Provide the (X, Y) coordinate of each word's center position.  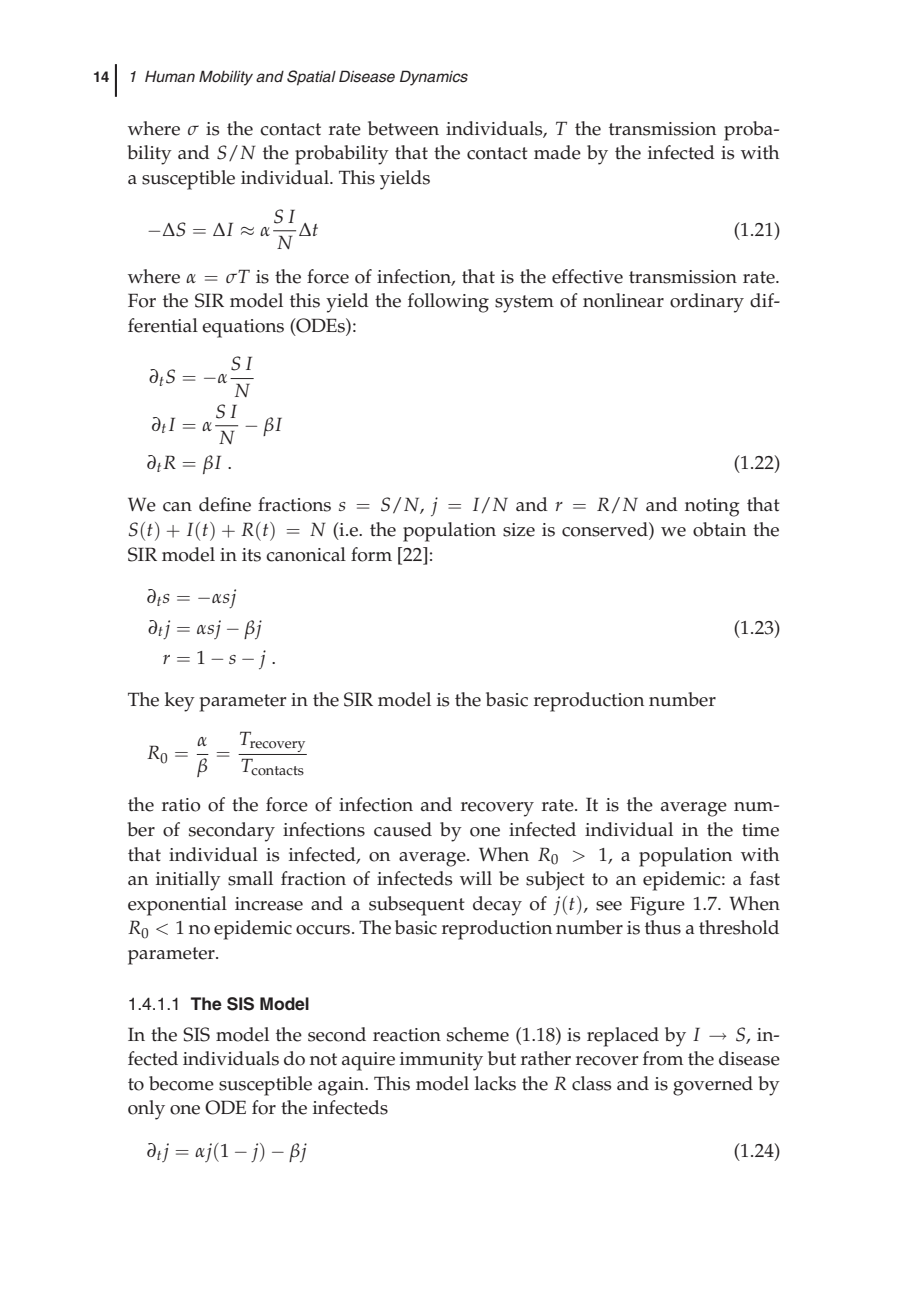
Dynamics (434, 78)
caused (403, 829)
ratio (181, 805)
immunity (441, 1061)
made (557, 152)
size (519, 530)
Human (170, 76)
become (181, 1083)
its (251, 555)
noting (712, 507)
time (760, 830)
